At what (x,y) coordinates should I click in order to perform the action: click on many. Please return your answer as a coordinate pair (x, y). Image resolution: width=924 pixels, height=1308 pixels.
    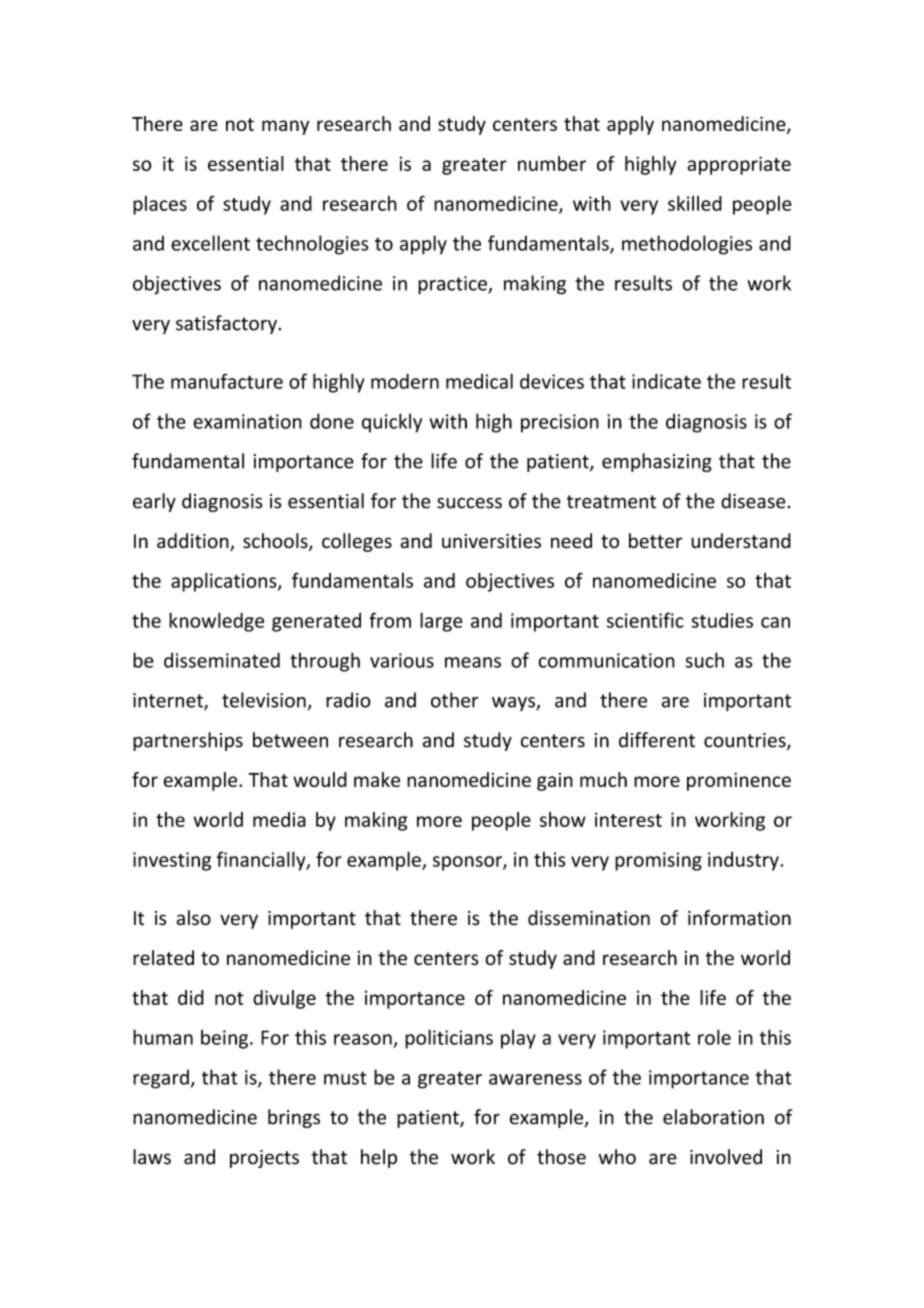
    Looking at the image, I should click on (285, 127).
